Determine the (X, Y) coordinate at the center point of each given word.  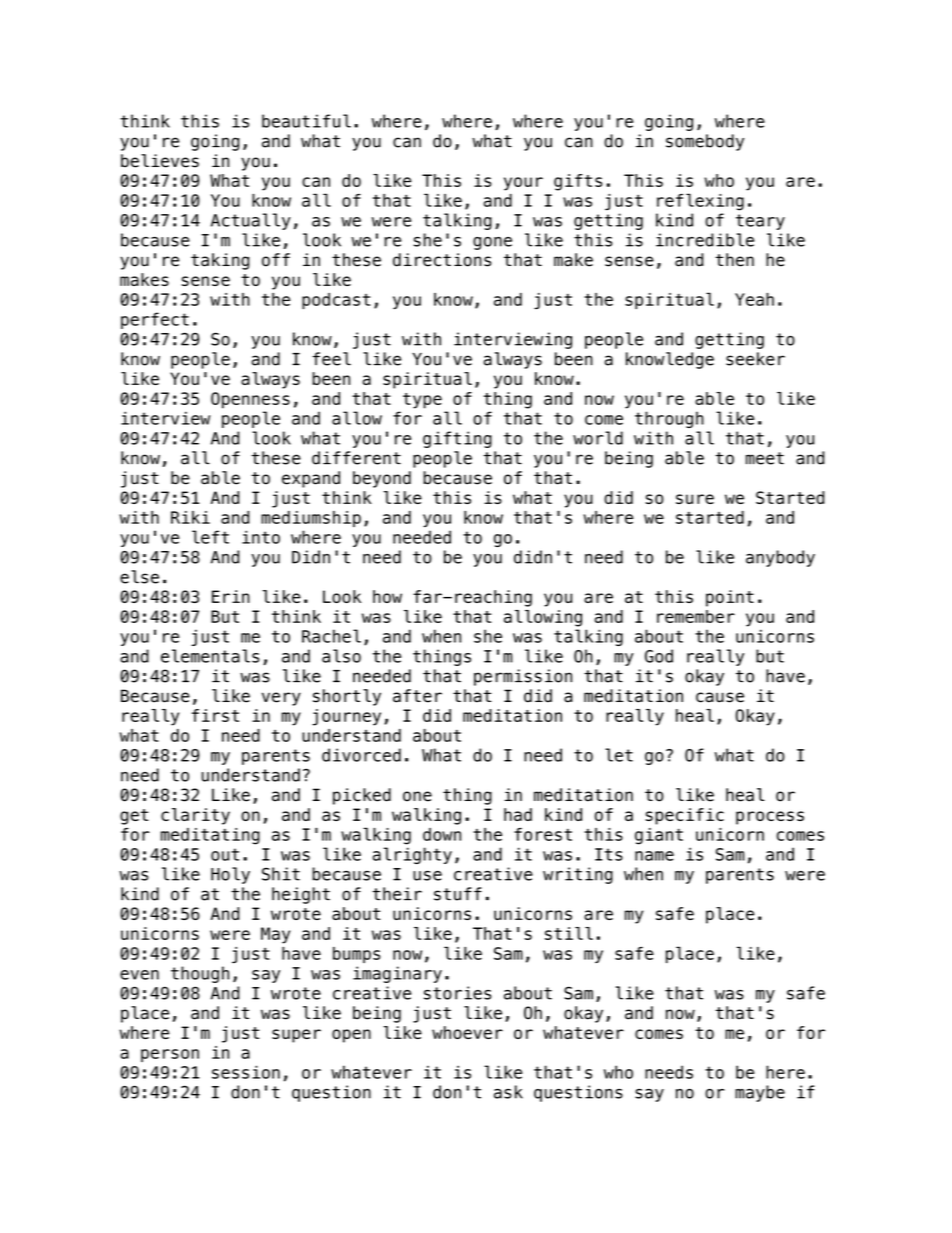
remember (696, 616)
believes (160, 161)
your (523, 184)
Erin (231, 596)
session (246, 1072)
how (387, 596)
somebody (705, 142)
